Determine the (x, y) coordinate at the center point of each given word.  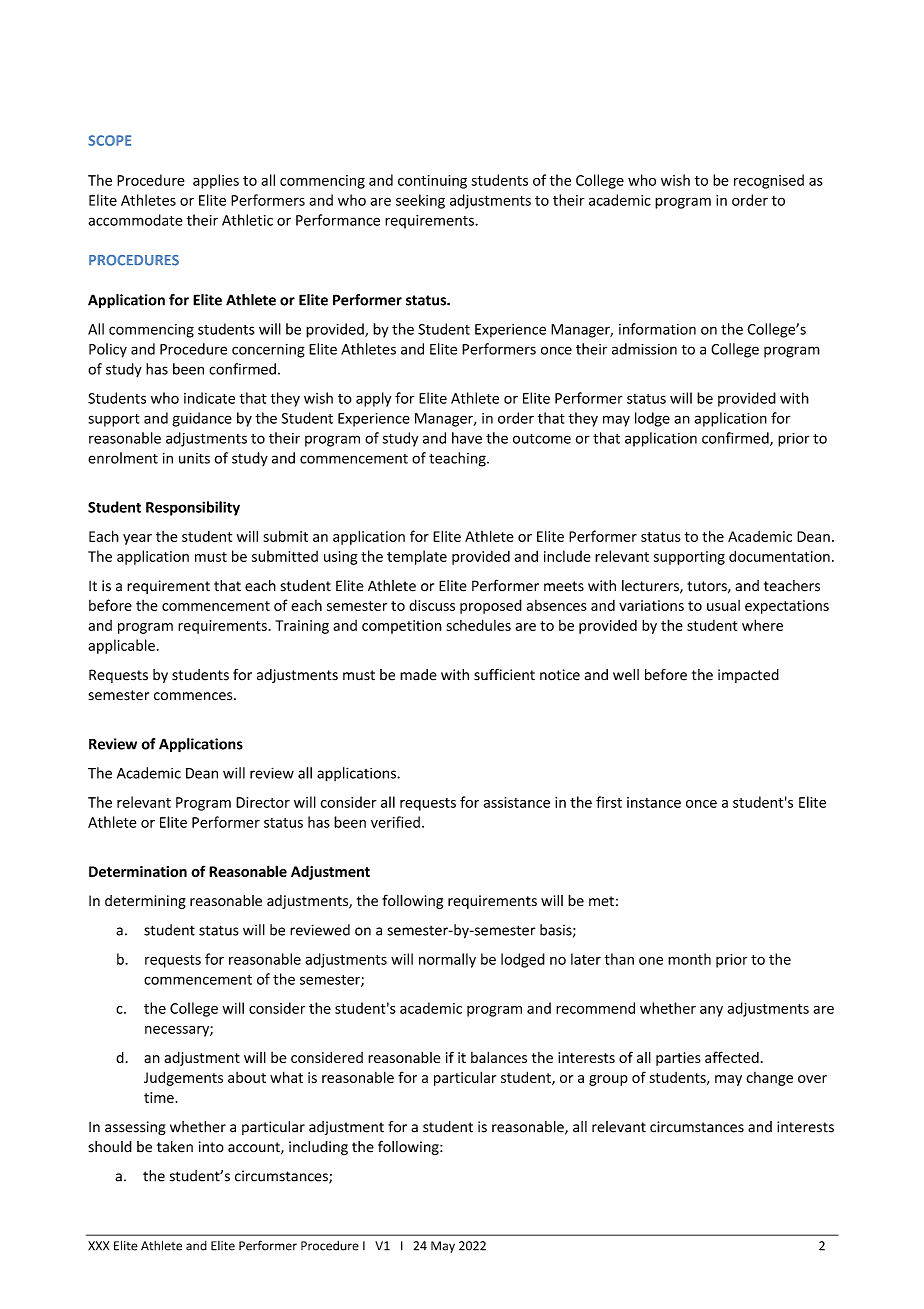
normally (447, 960)
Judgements (183, 1078)
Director (263, 802)
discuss (432, 605)
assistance (517, 802)
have (467, 438)
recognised (769, 181)
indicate (209, 398)
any (711, 1011)
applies (216, 181)
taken (175, 1147)
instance (654, 802)
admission (644, 349)
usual (723, 605)
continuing (432, 182)
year (137, 539)
